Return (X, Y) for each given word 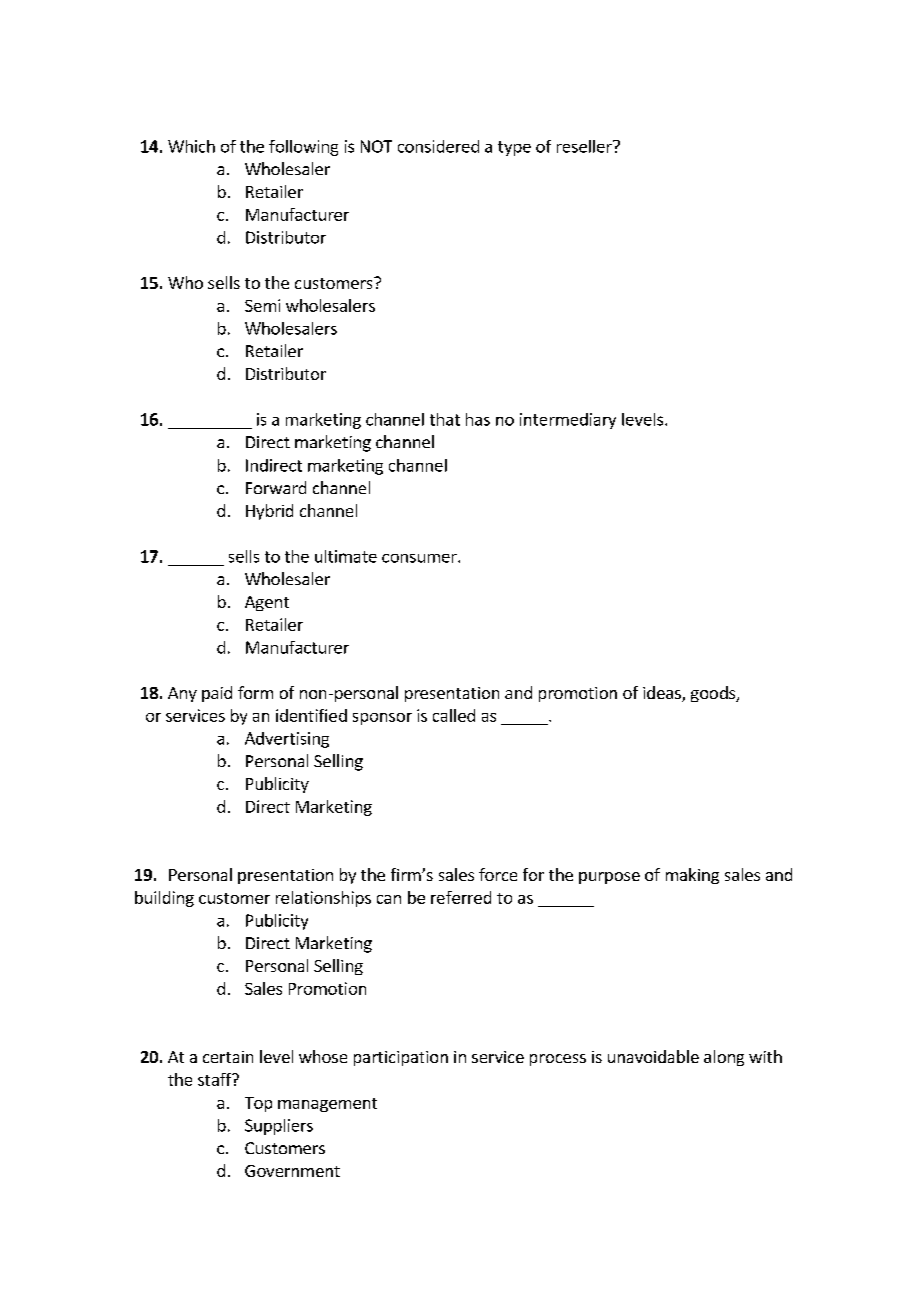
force (498, 874)
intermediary (568, 421)
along (724, 1058)
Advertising (287, 740)
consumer (420, 558)
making (692, 876)
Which (191, 146)
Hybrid (269, 512)
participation (401, 1058)
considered (438, 146)
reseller (585, 146)
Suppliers (279, 1127)
